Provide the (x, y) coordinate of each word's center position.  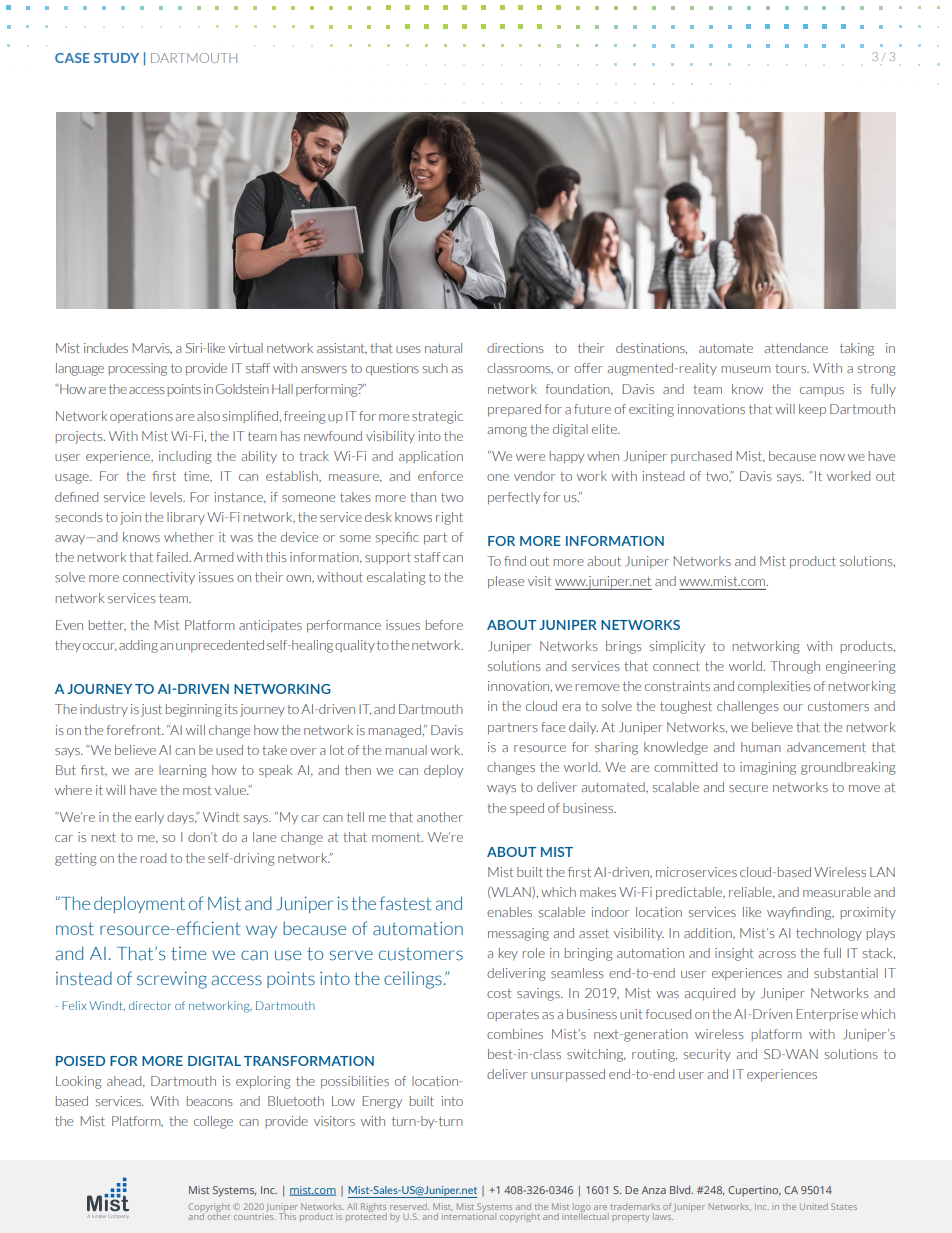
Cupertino (754, 1191)
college (213, 1122)
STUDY (116, 58)
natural (443, 348)
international (469, 1215)
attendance (796, 348)
